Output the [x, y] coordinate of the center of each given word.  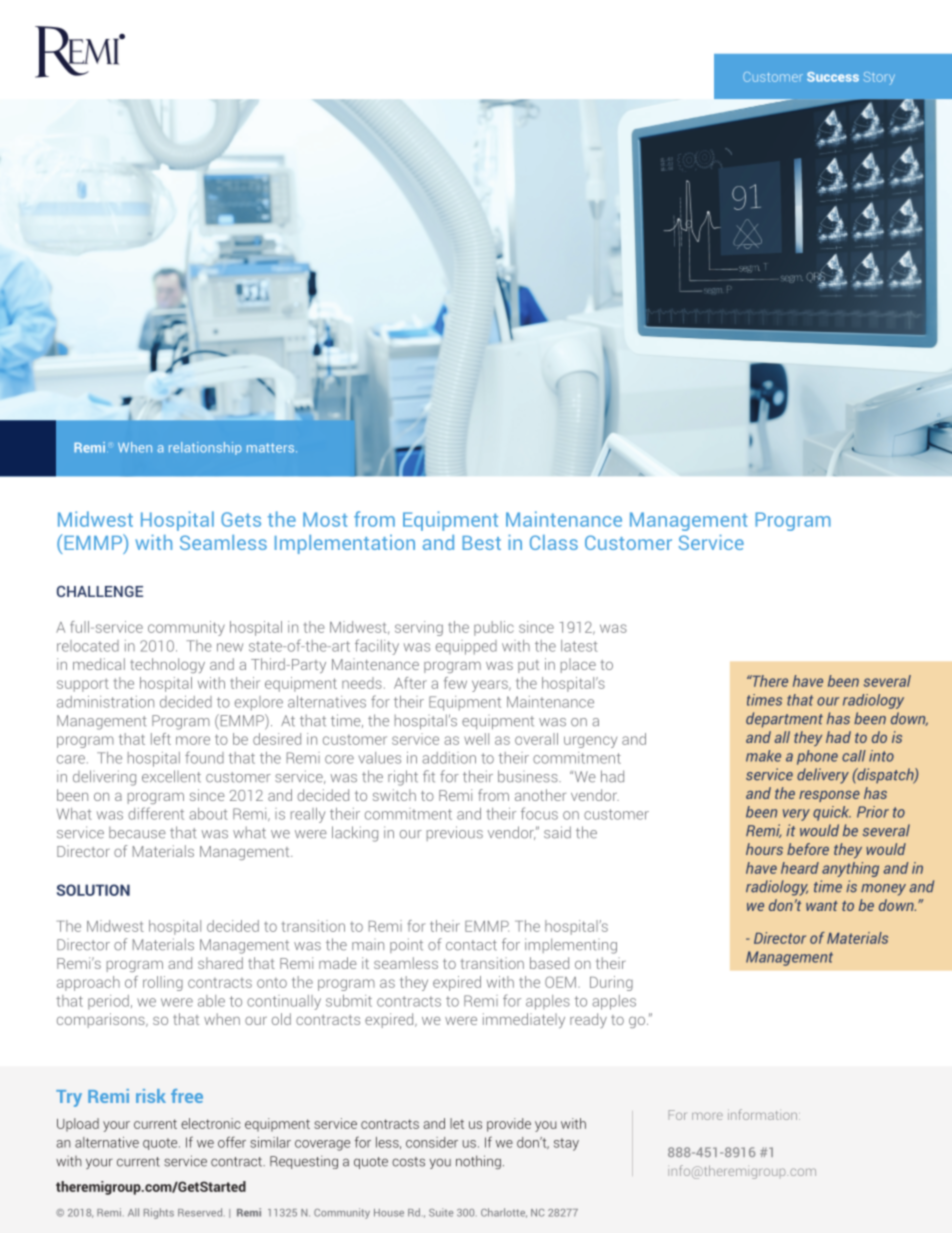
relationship [205, 448]
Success [833, 77]
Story [879, 78]
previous [455, 833]
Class [554, 542]
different [156, 813]
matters [272, 448]
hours [764, 849]
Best [481, 543]
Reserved [200, 1212]
